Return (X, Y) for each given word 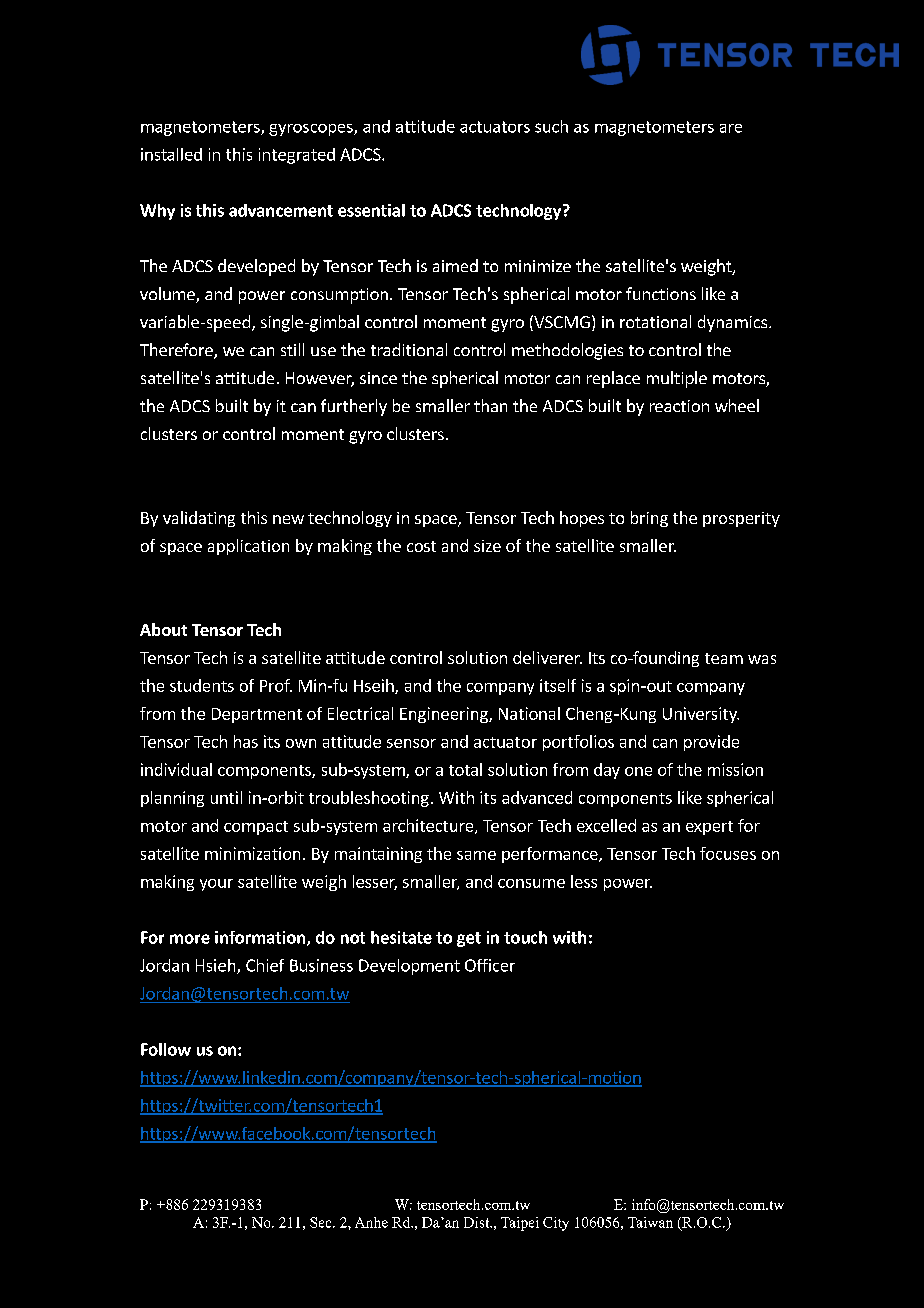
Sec (322, 1222)
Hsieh (217, 966)
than (490, 405)
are (731, 128)
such (551, 126)
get (469, 939)
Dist (478, 1222)
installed (171, 154)
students (202, 685)
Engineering (445, 715)
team (724, 658)
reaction (679, 406)
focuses (728, 853)
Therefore (177, 351)
